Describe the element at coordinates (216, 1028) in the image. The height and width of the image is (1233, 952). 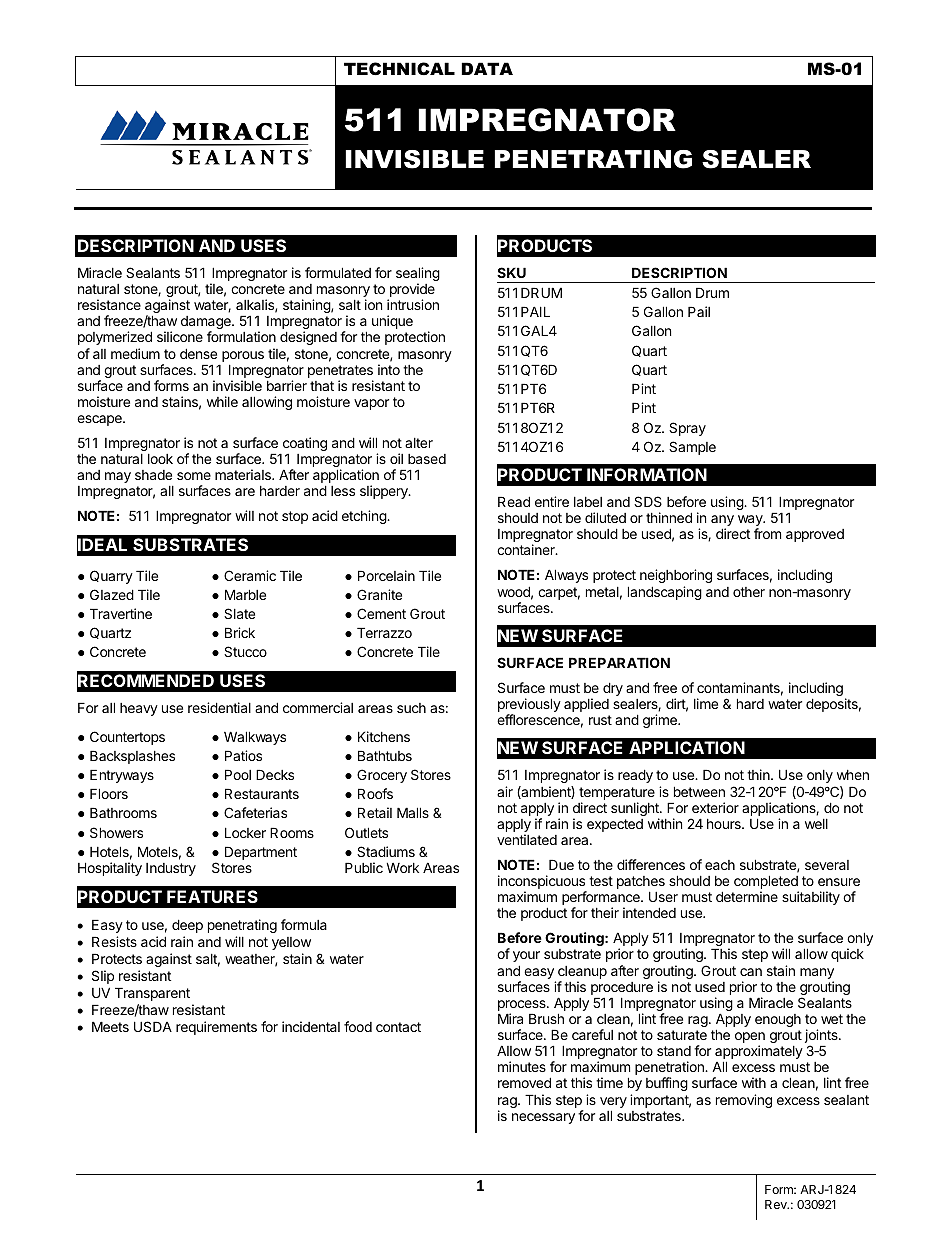
I see `requirements` at that location.
